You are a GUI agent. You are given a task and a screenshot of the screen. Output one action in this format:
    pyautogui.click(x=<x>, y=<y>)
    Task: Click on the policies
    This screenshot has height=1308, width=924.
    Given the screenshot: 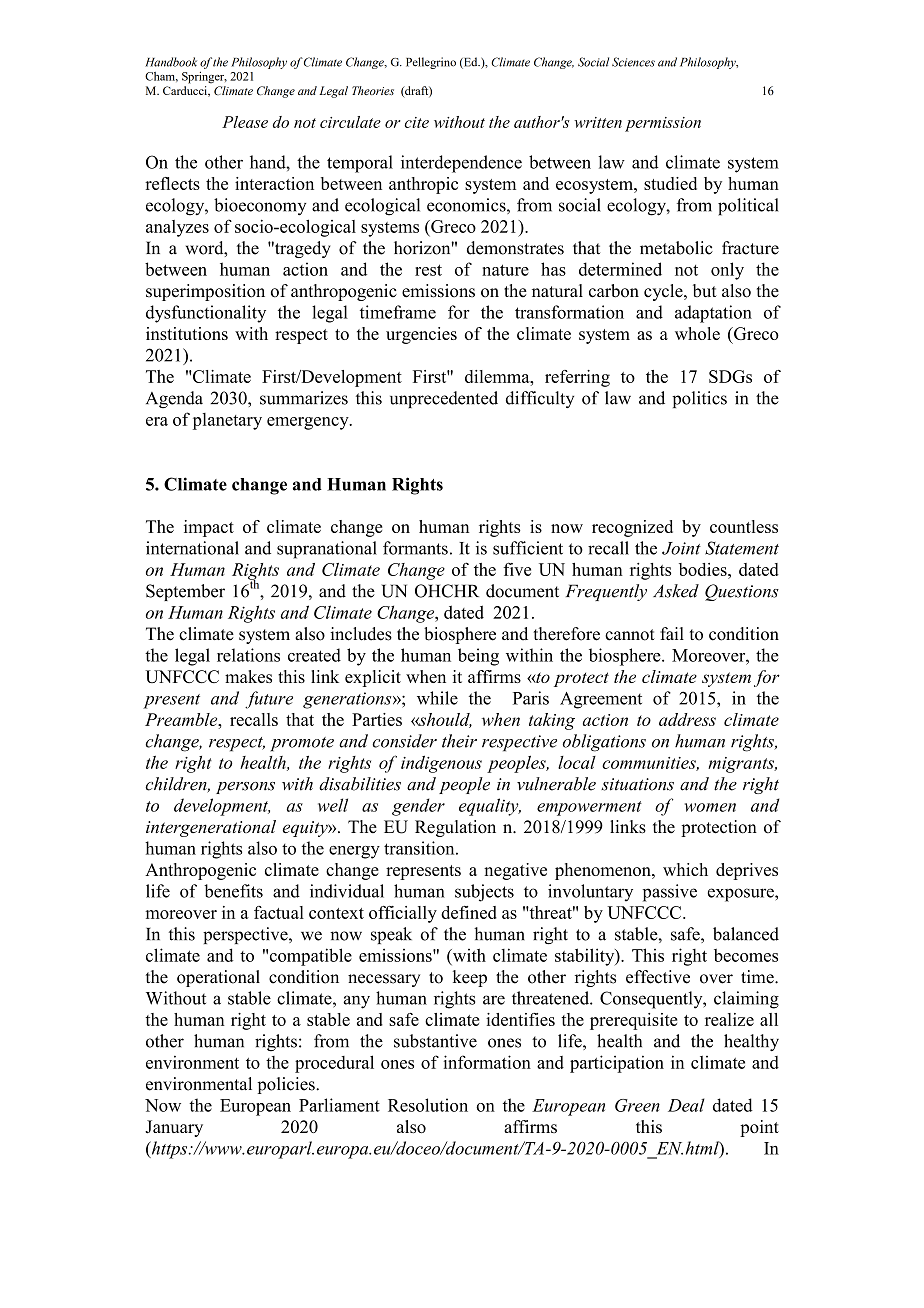 What is the action you would take?
    pyautogui.click(x=287, y=1085)
